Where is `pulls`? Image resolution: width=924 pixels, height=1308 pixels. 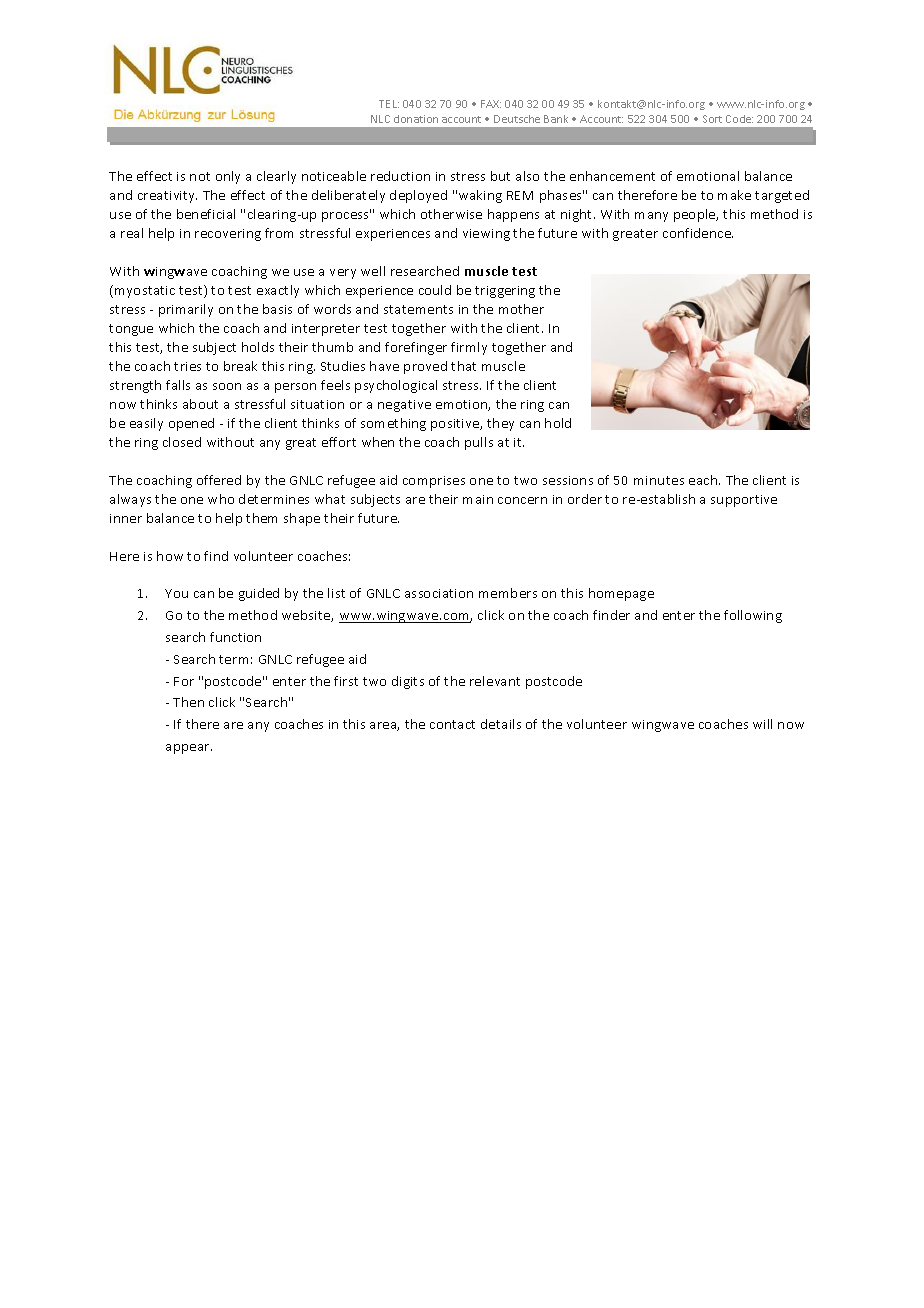 pulls is located at coordinates (479, 443).
